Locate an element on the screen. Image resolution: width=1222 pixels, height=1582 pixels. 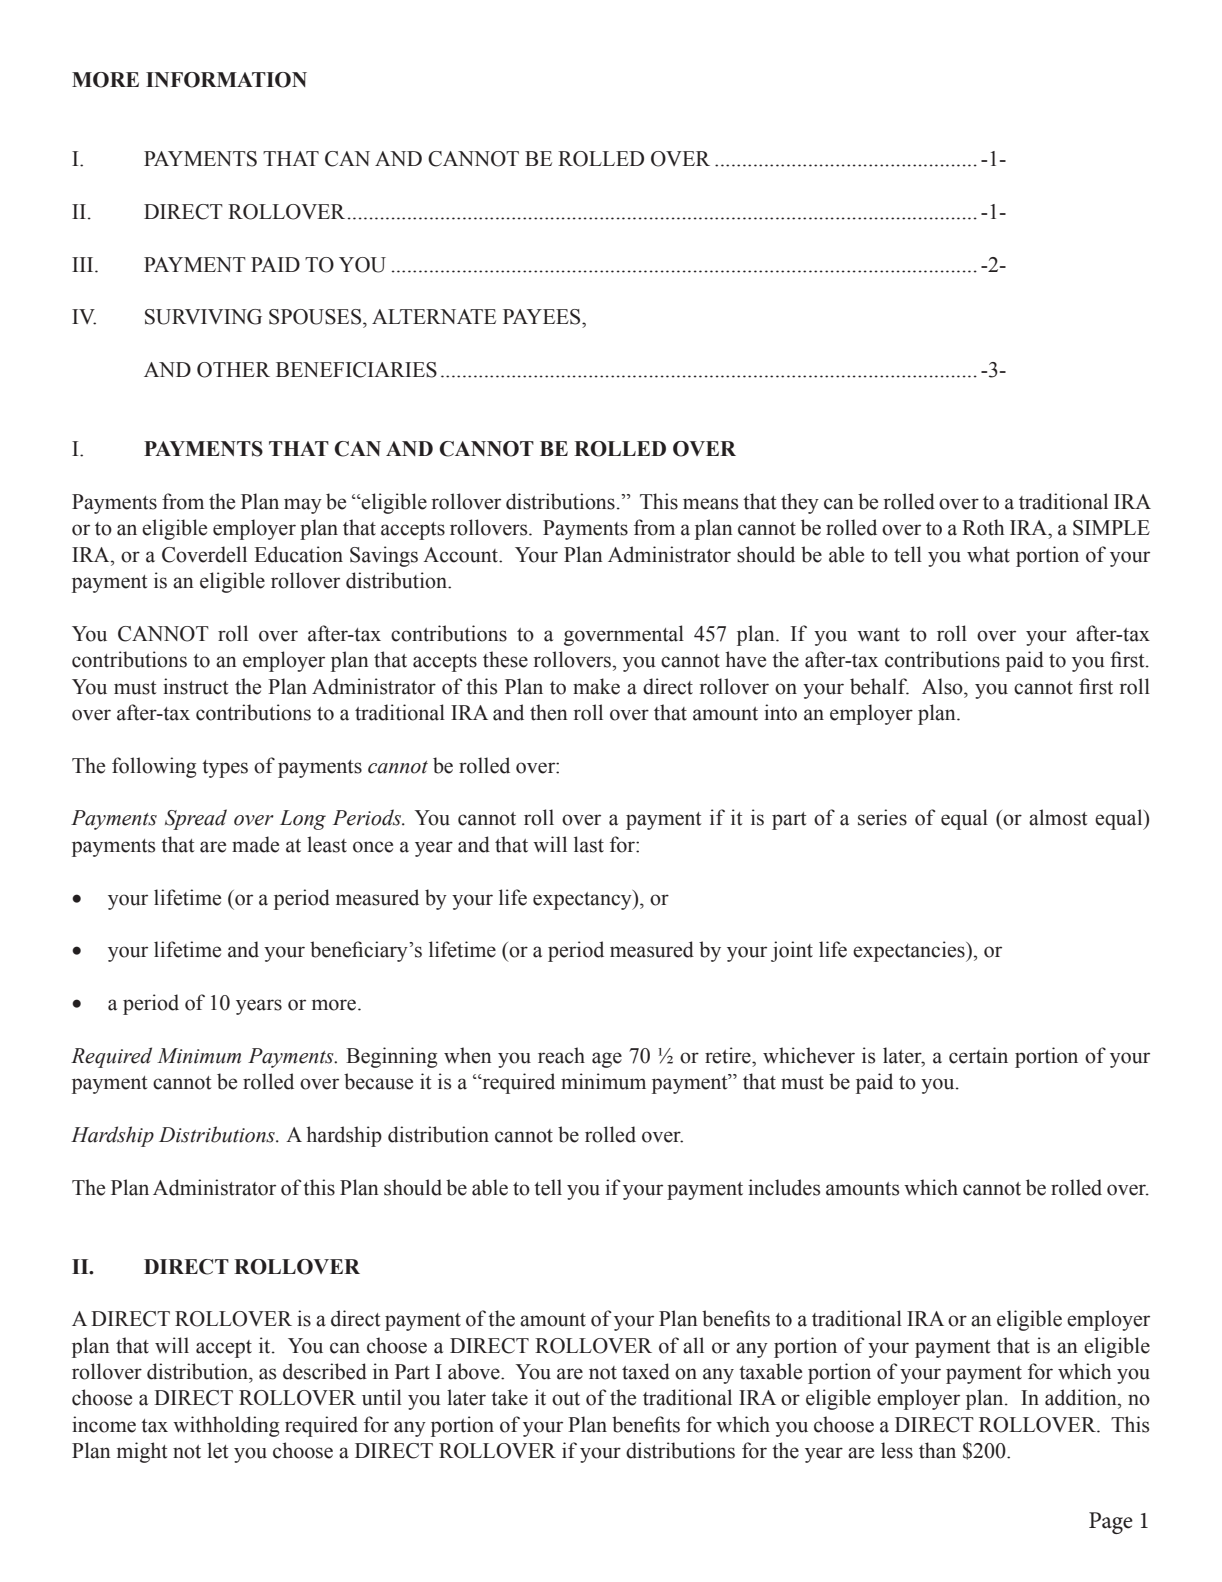
let is located at coordinates (218, 1450).
